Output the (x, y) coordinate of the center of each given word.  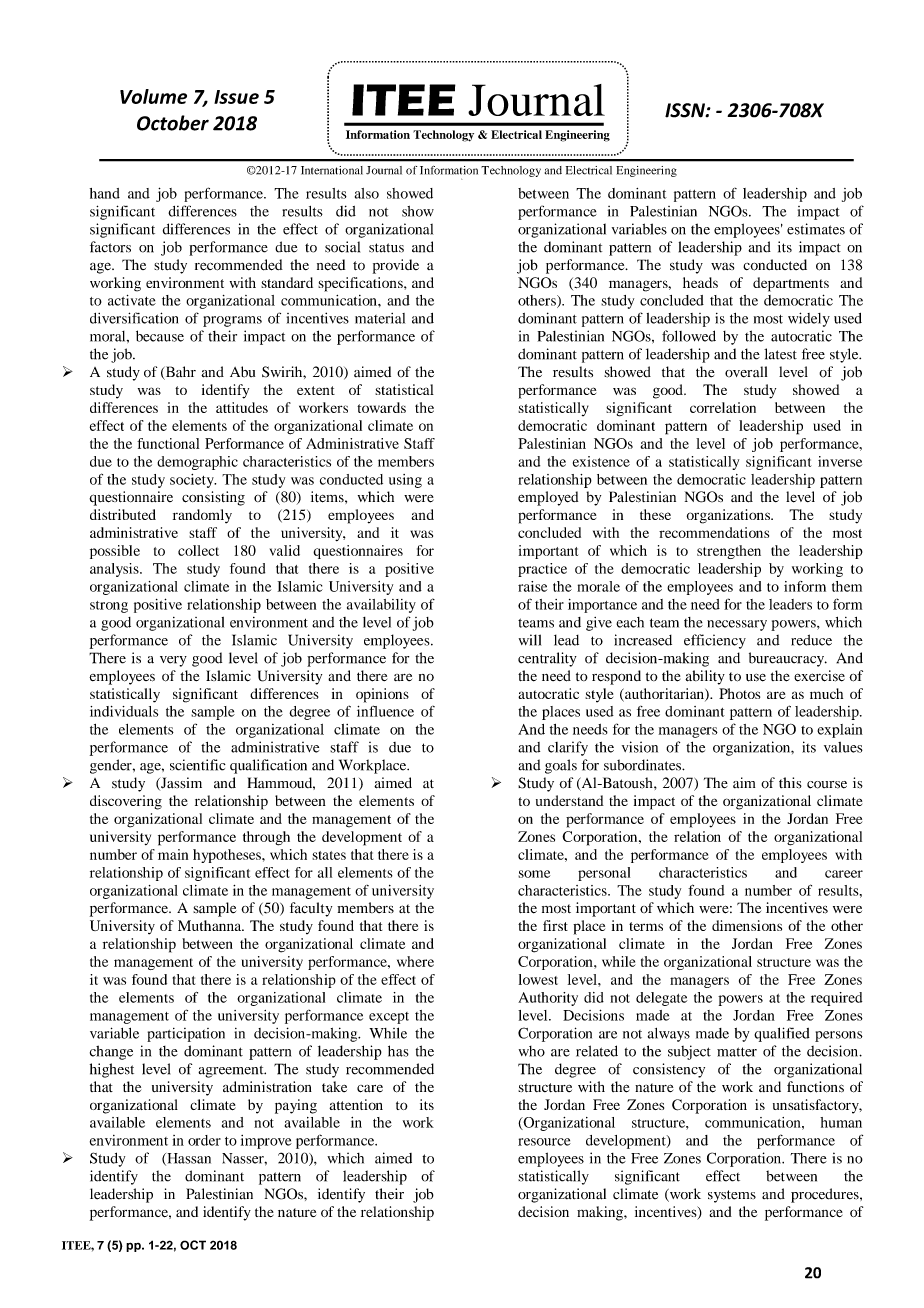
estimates (816, 229)
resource (544, 1142)
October (173, 123)
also (367, 193)
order (204, 1140)
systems (732, 1196)
